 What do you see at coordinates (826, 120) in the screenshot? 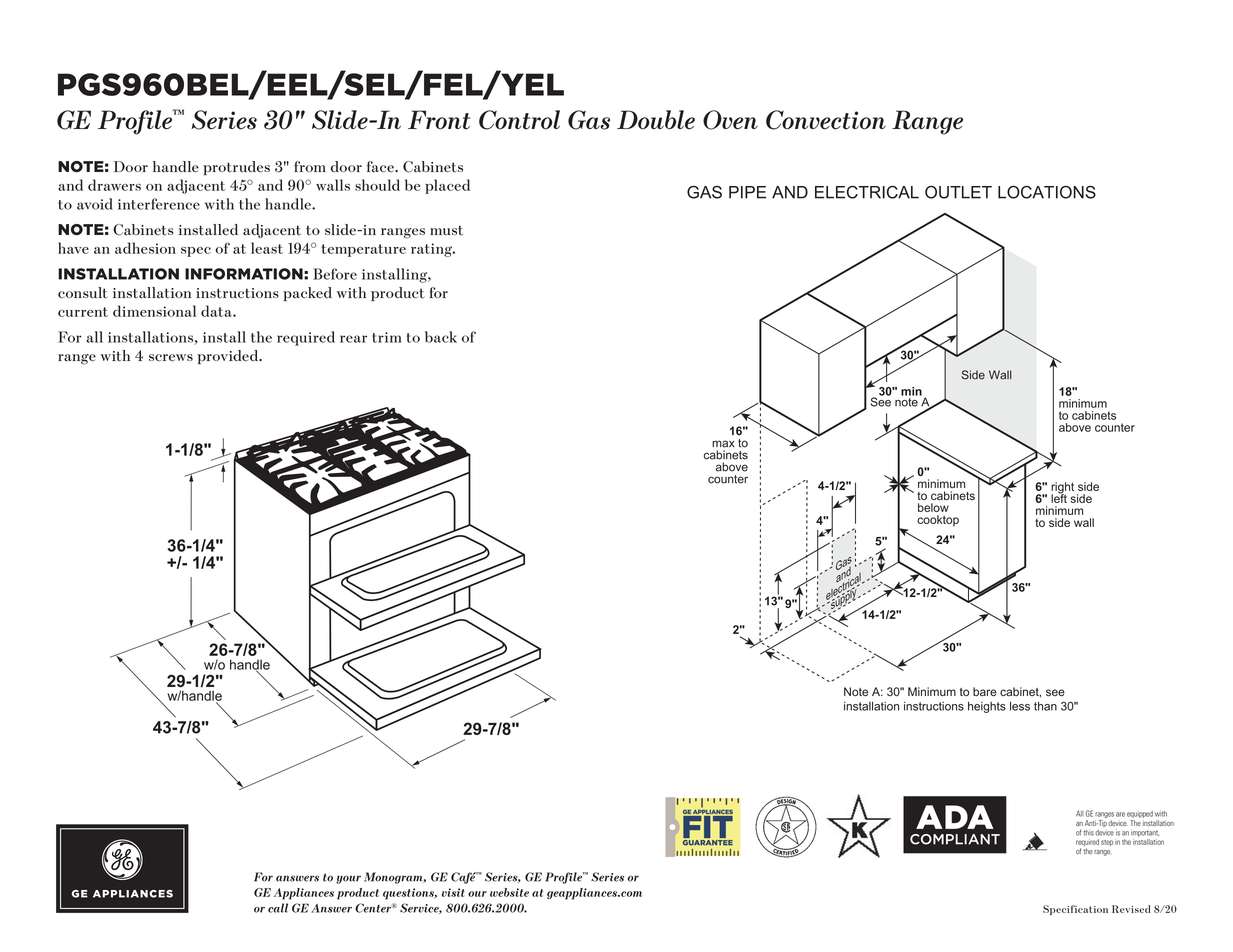
I see `Convection` at bounding box center [826, 120].
